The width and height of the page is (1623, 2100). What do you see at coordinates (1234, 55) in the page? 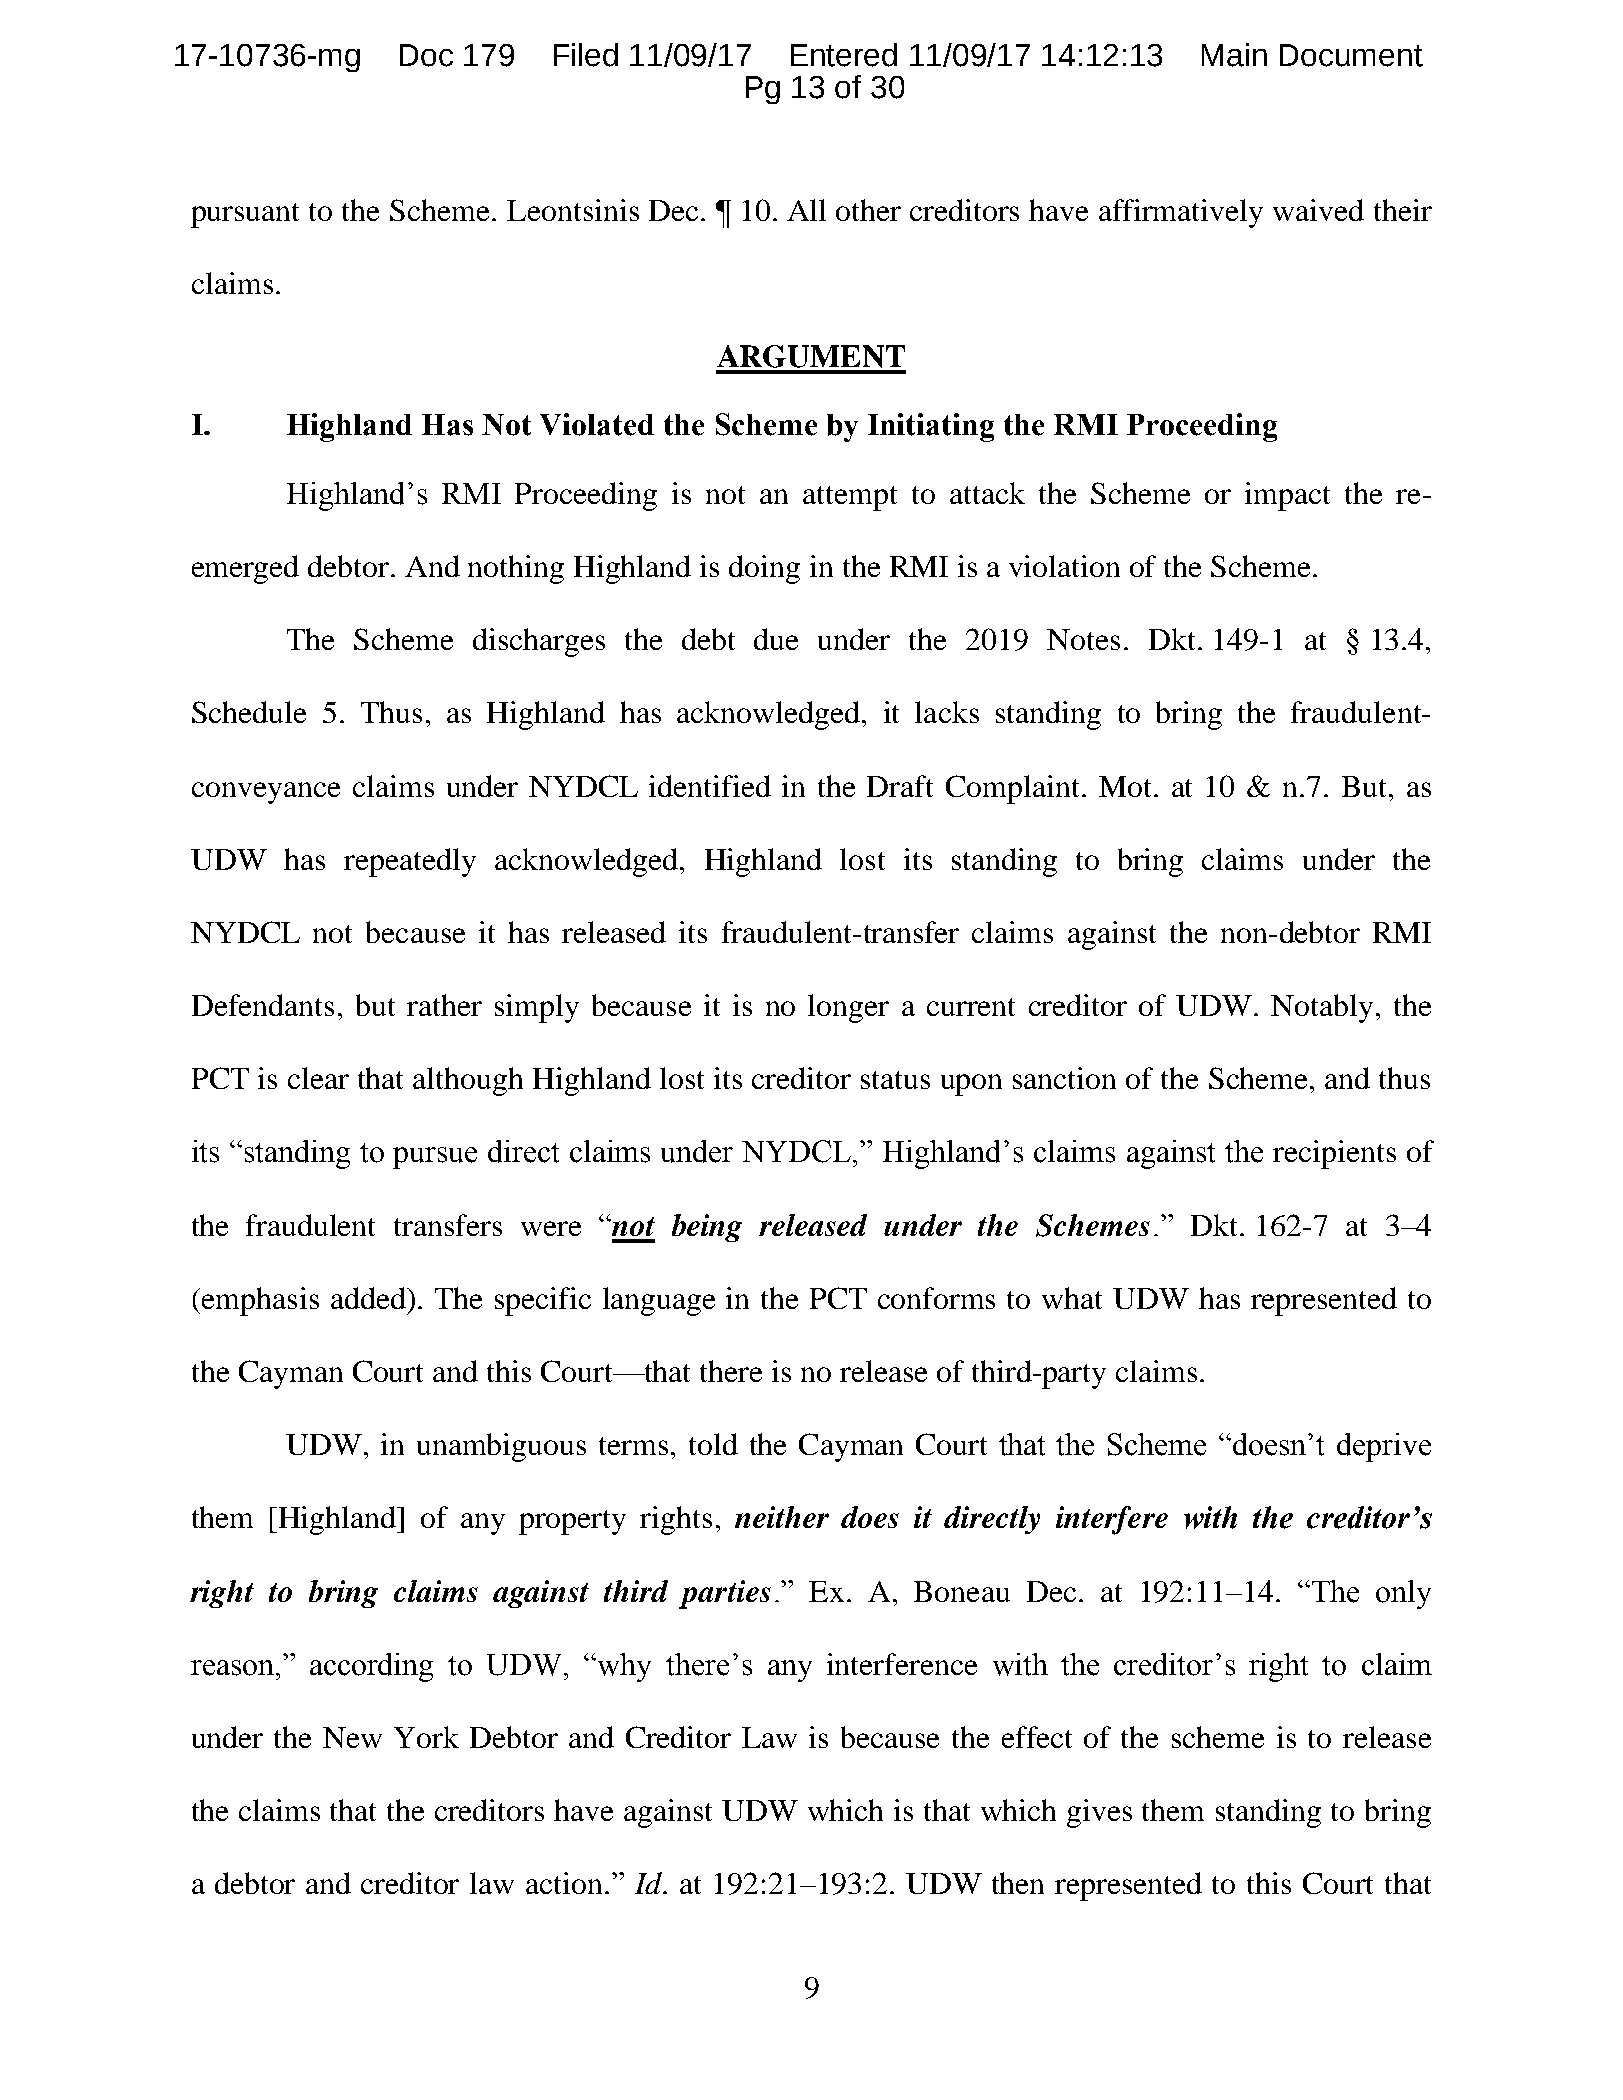
I see `Main` at bounding box center [1234, 55].
